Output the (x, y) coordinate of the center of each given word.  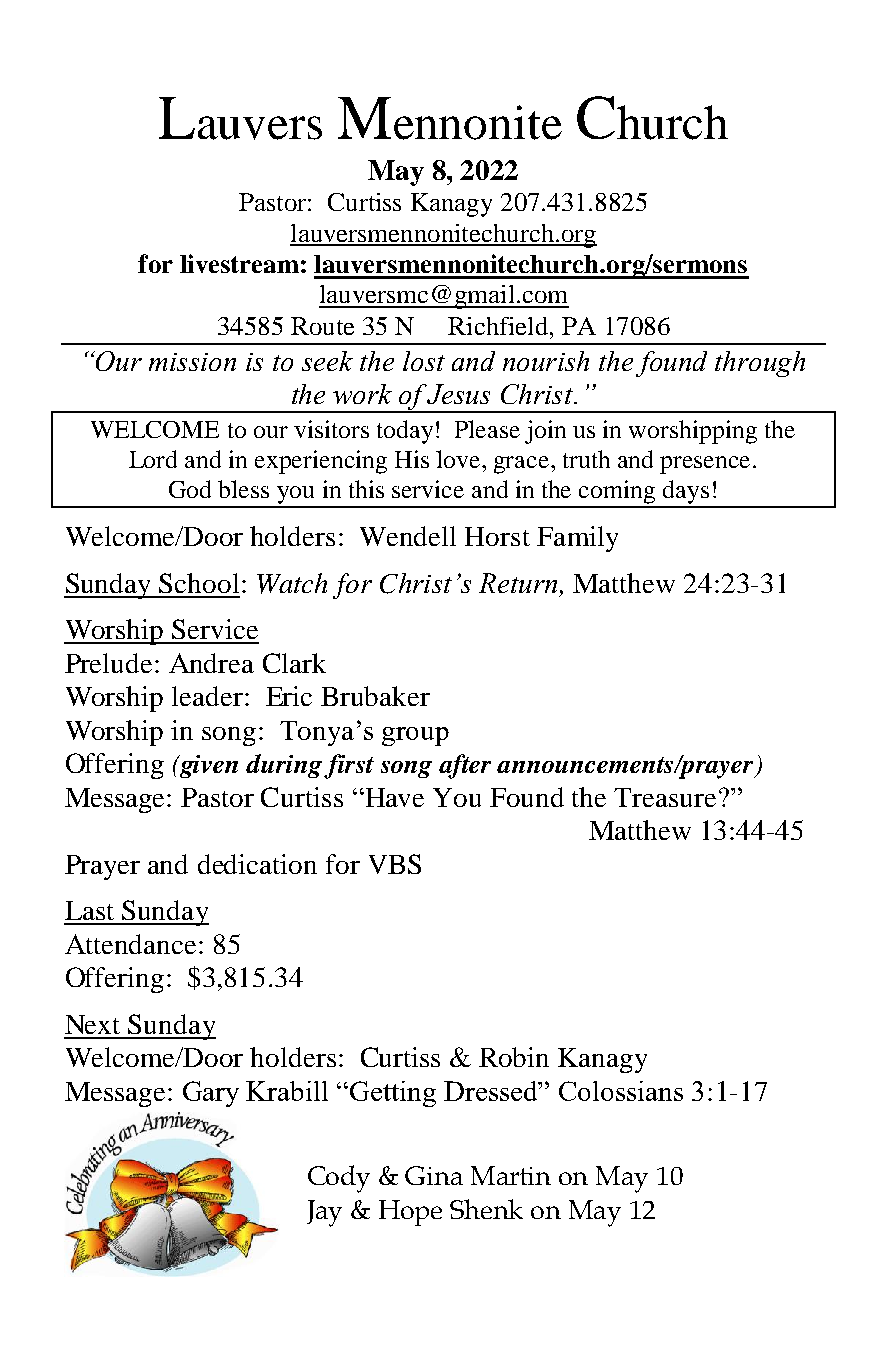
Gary (211, 1094)
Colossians (621, 1091)
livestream (239, 263)
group (415, 736)
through (760, 364)
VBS (395, 864)
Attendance (130, 944)
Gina (434, 1175)
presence (705, 465)
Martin (511, 1175)
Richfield (499, 326)
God (190, 489)
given (207, 766)
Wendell (408, 536)
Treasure (665, 797)
